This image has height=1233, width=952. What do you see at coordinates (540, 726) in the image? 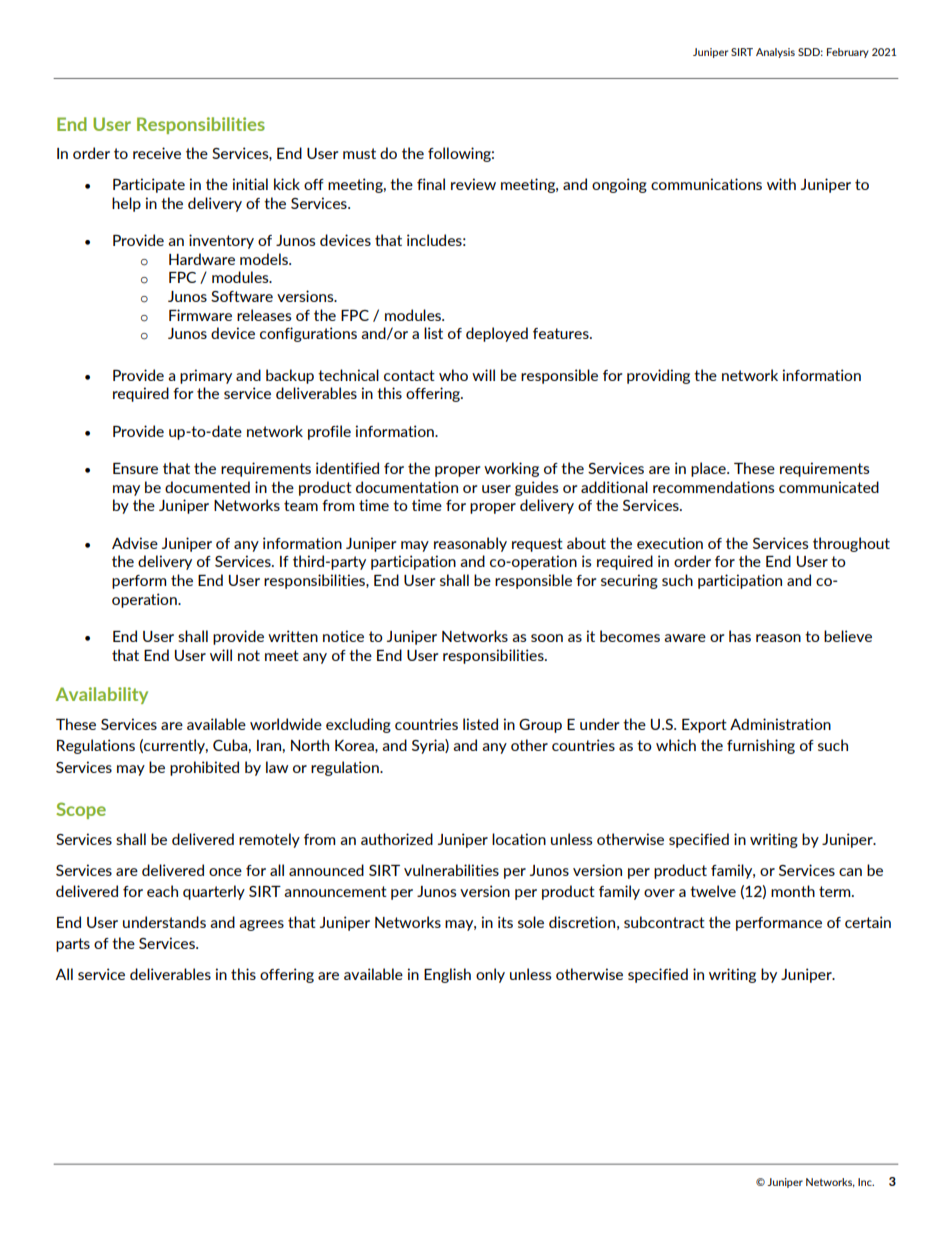
I see `Group` at bounding box center [540, 726].
